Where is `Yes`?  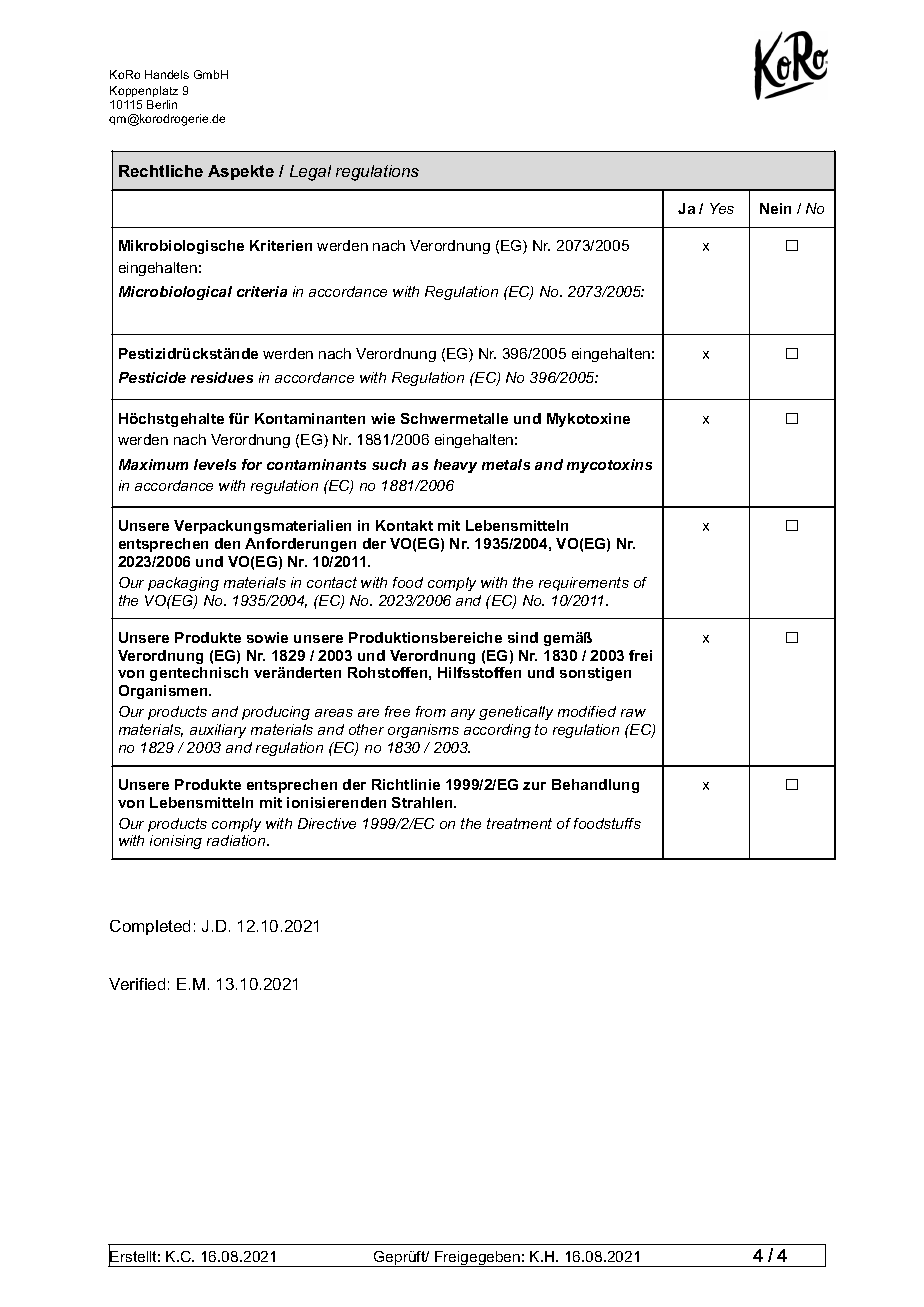 Yes is located at coordinates (722, 208).
